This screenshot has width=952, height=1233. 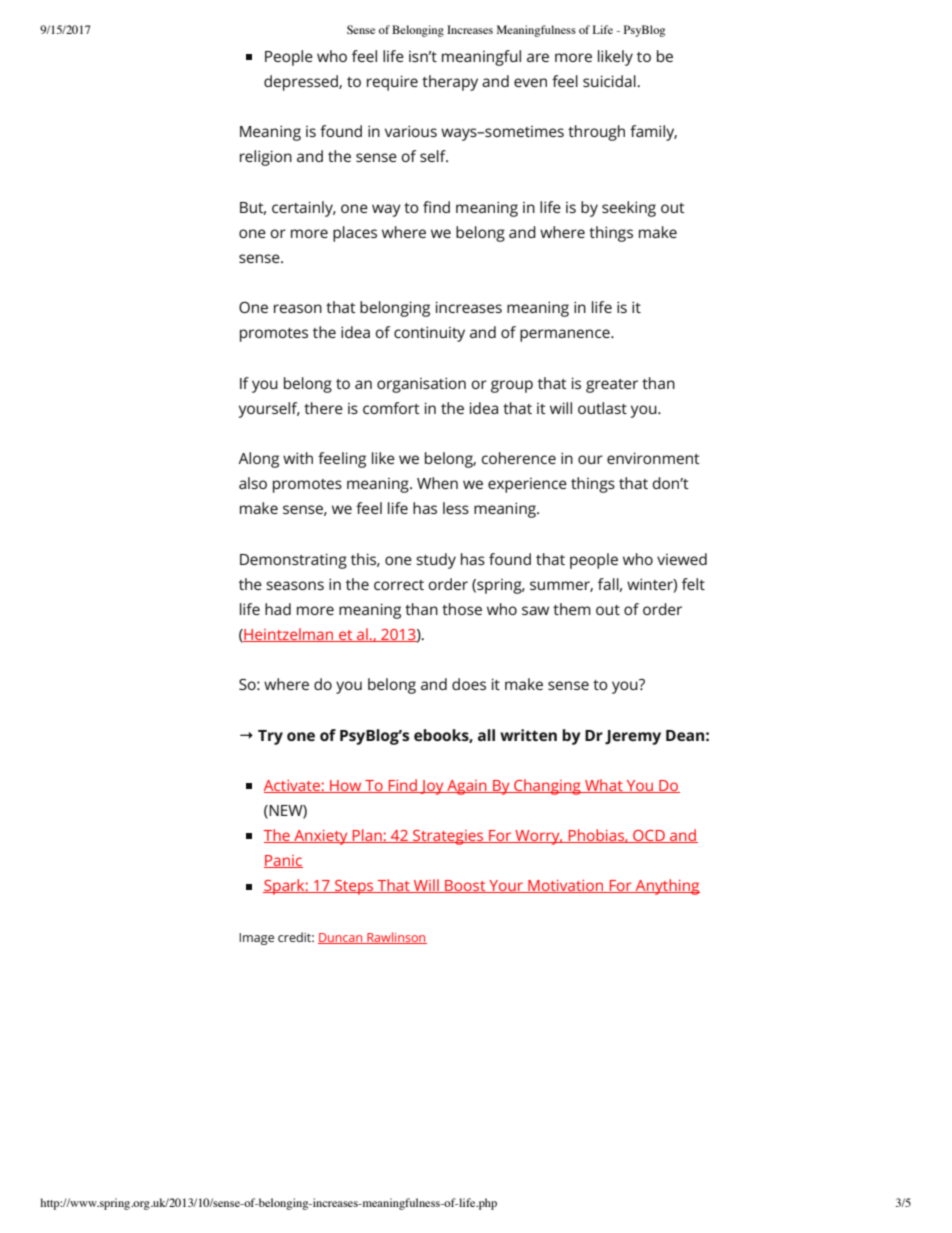 What do you see at coordinates (429, 334) in the screenshot?
I see `continuity` at bounding box center [429, 334].
